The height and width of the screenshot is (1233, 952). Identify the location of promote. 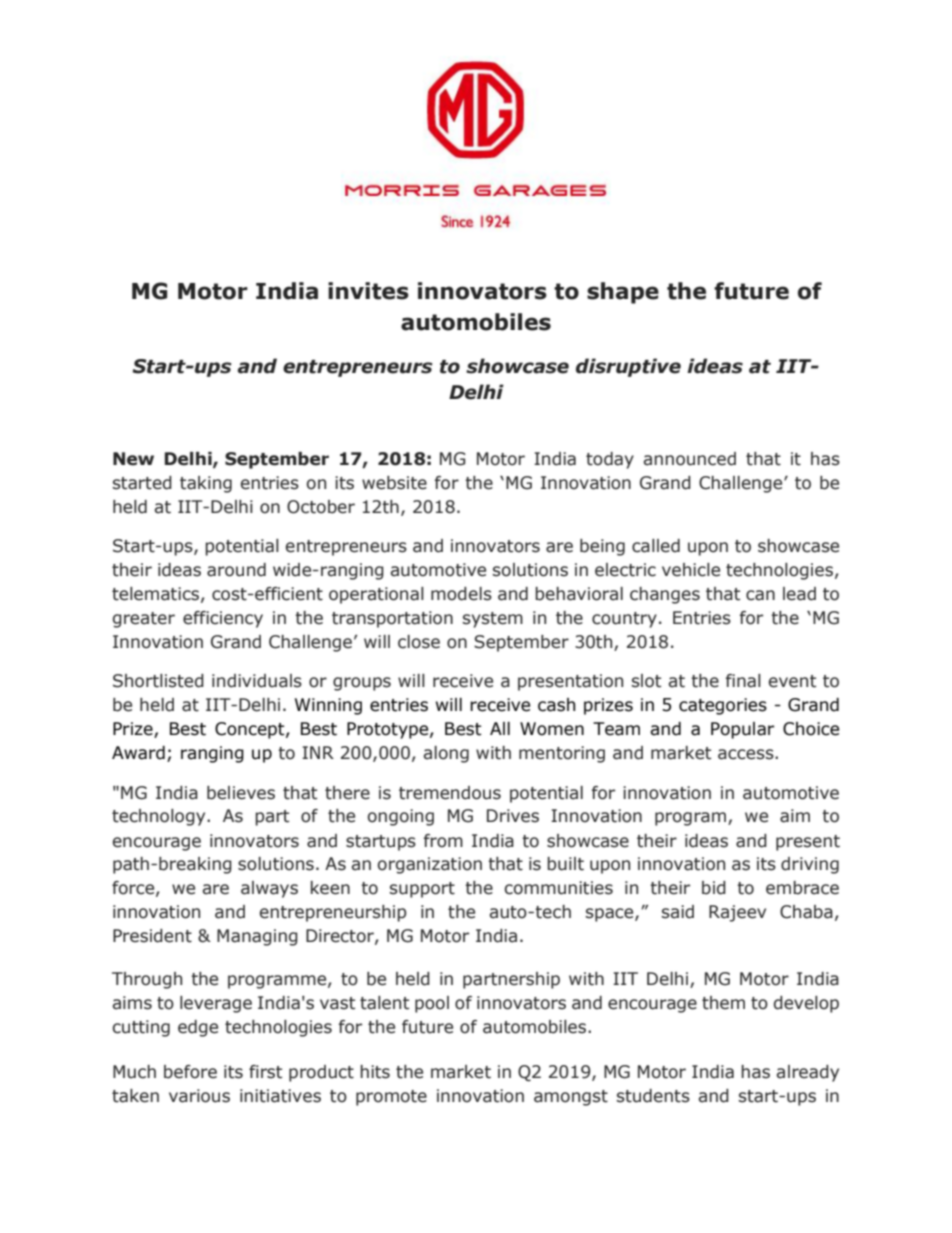
(391, 1098).
